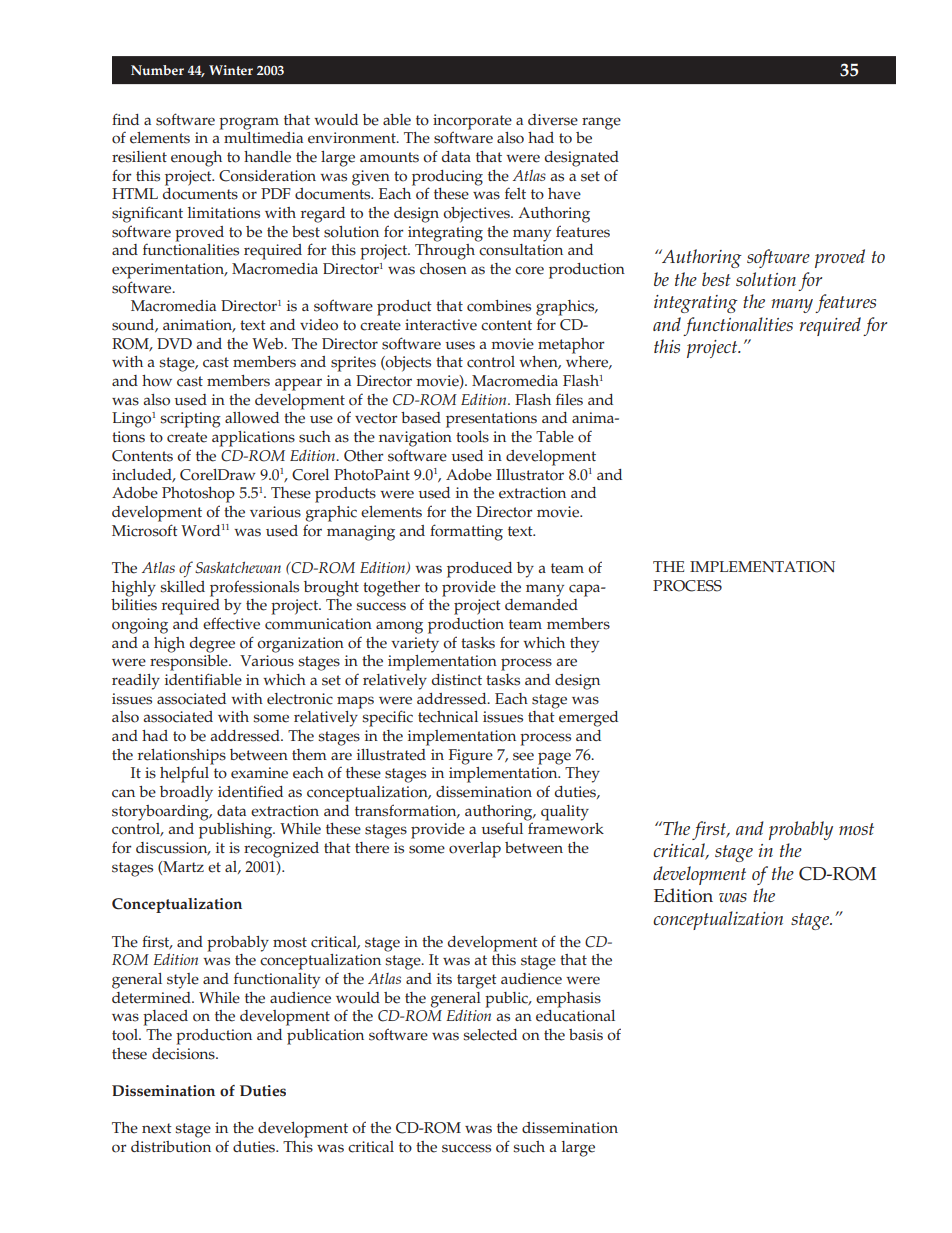 The image size is (952, 1233). I want to click on its, so click(444, 979).
